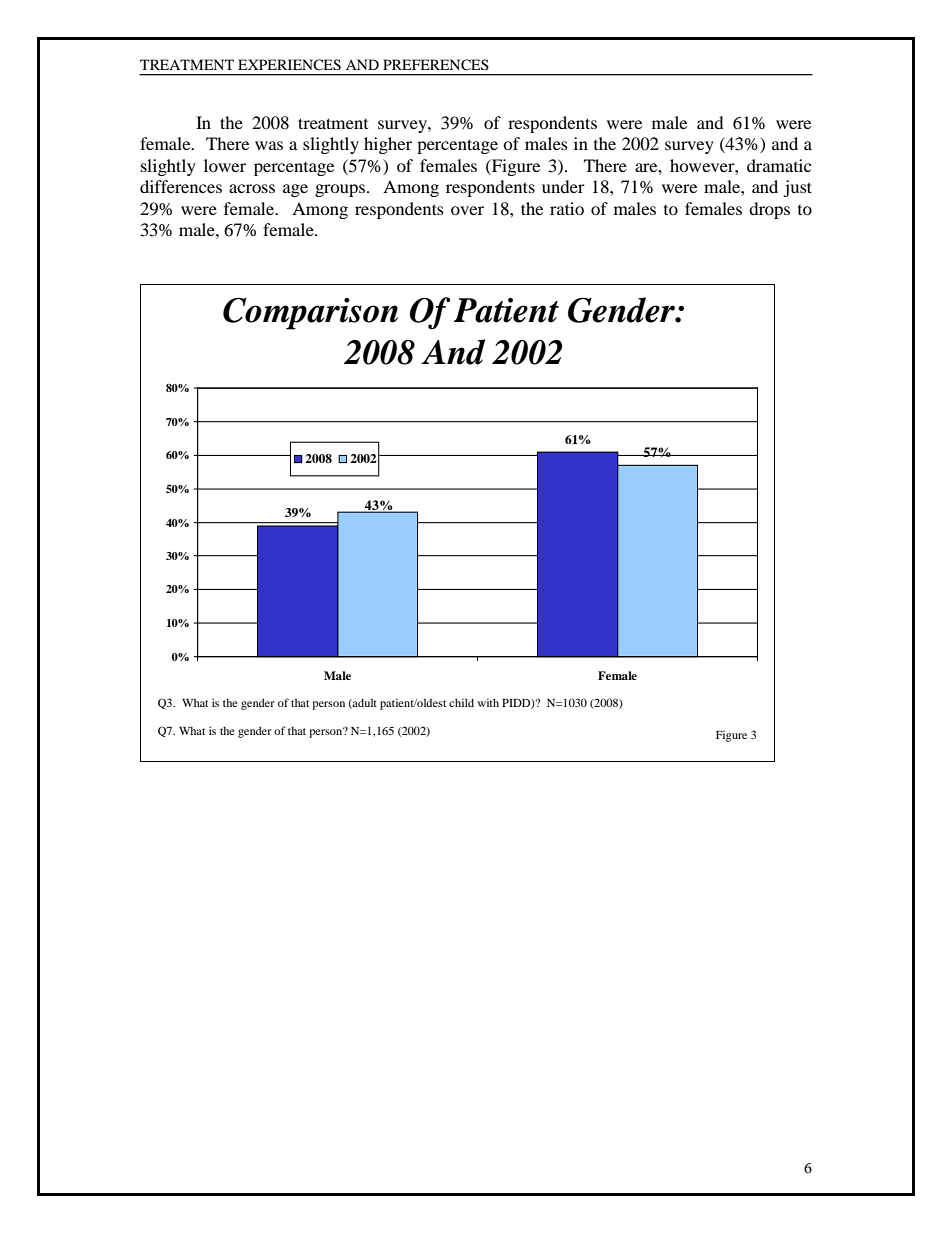 This screenshot has height=1233, width=952. What do you see at coordinates (436, 65) in the screenshot?
I see `PREFERENCES` at bounding box center [436, 65].
